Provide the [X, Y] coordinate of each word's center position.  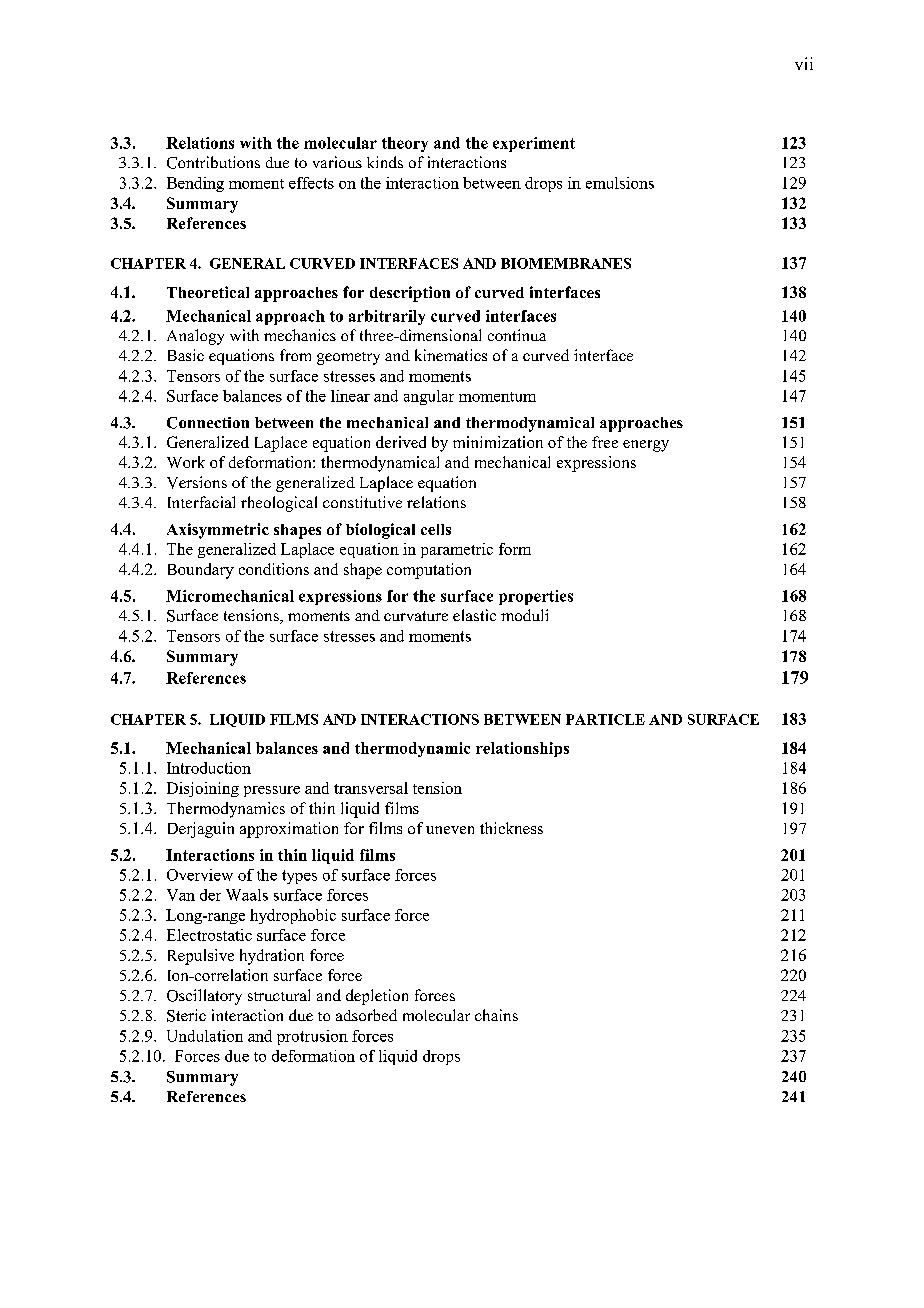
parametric [457, 550]
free [605, 442]
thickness [511, 828]
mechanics [300, 335]
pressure [272, 791]
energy [646, 446]
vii [804, 63]
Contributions [213, 162]
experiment [534, 144]
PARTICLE [605, 719]
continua [517, 335]
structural [279, 995]
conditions [274, 569]
